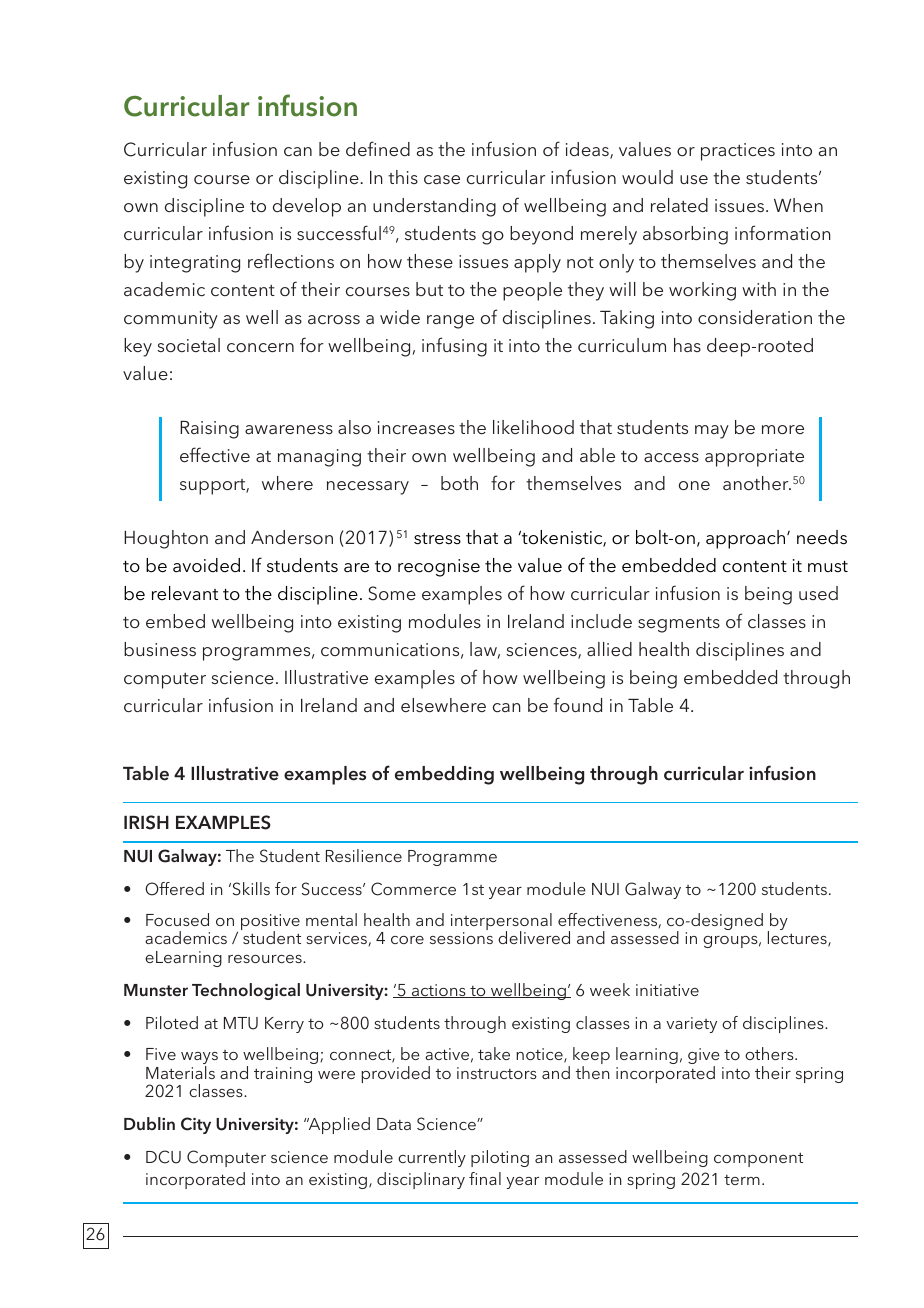 This screenshot has height=1308, width=924. I want to click on business, so click(160, 649).
